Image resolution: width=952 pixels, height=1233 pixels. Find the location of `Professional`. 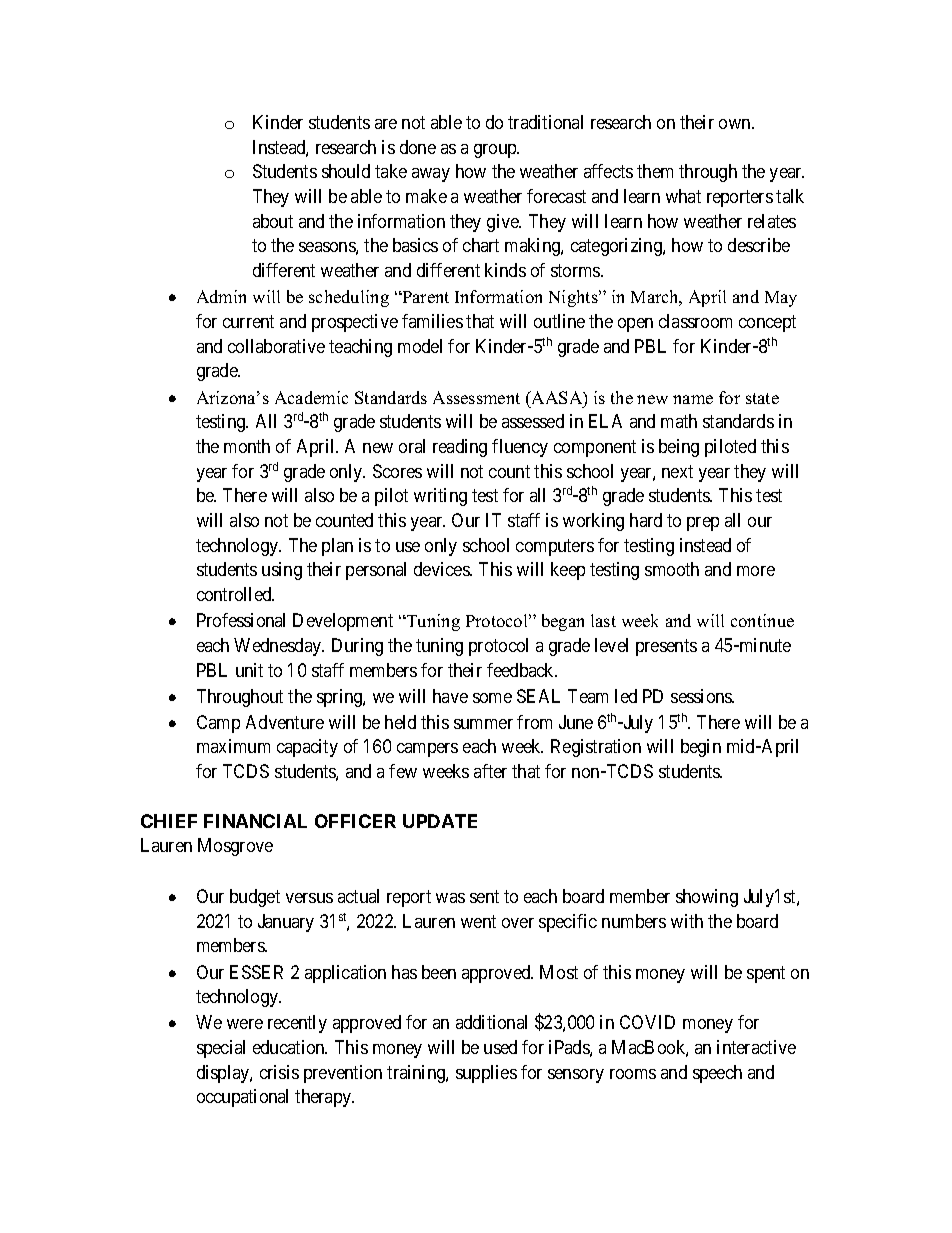

Professional is located at coordinates (241, 620).
